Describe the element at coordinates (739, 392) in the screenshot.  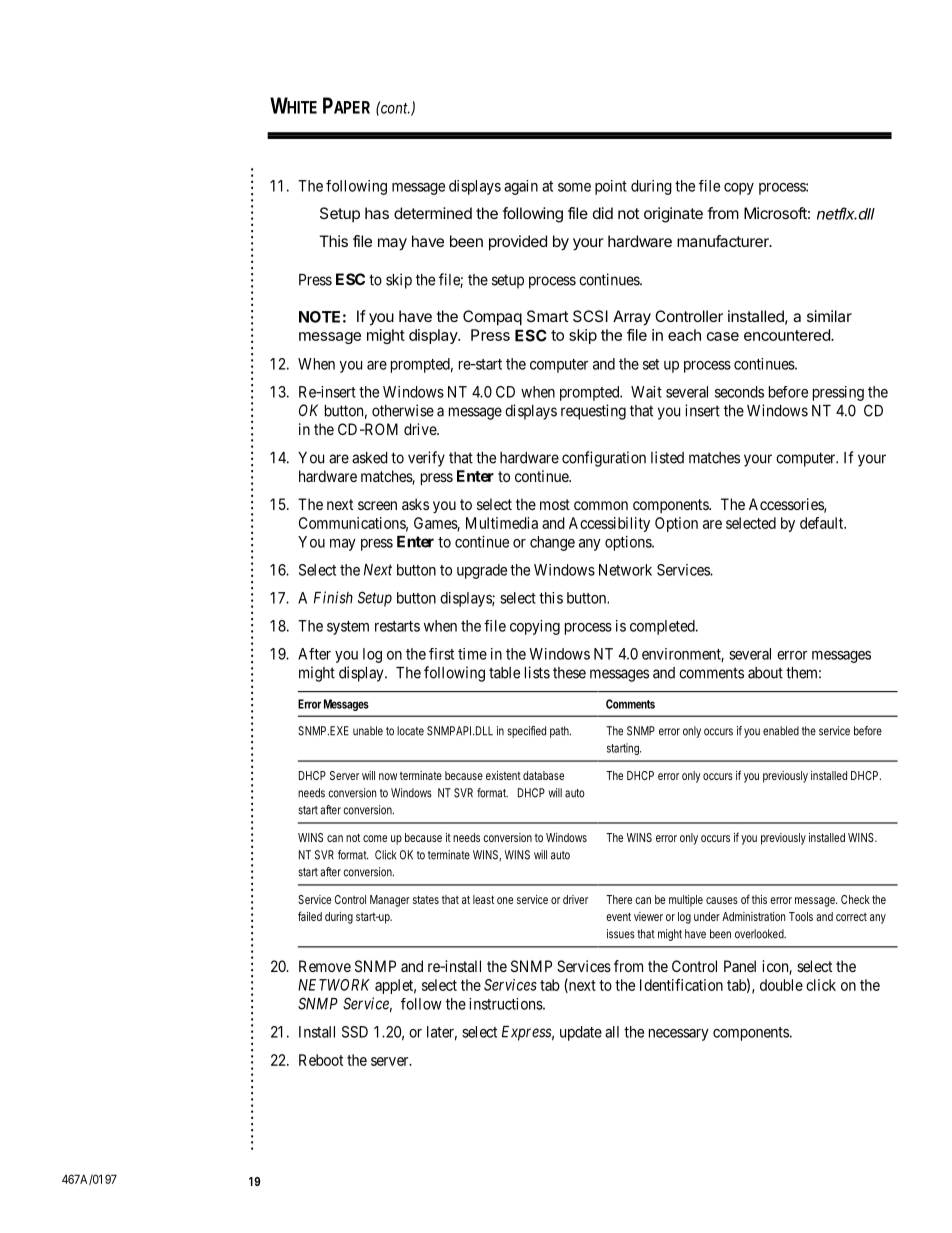
I see `seconds` at that location.
